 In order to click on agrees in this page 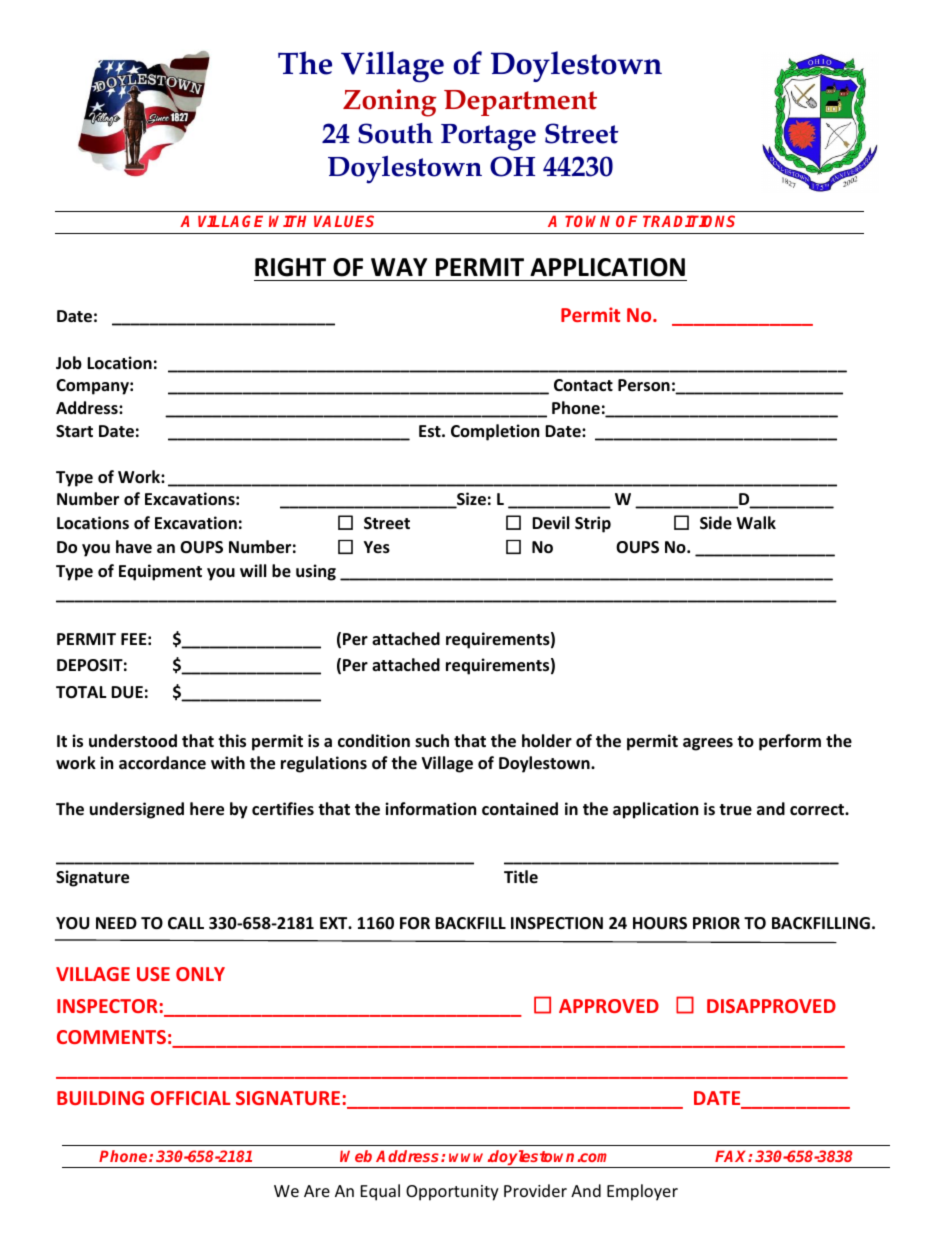, I will do `click(708, 744)`.
